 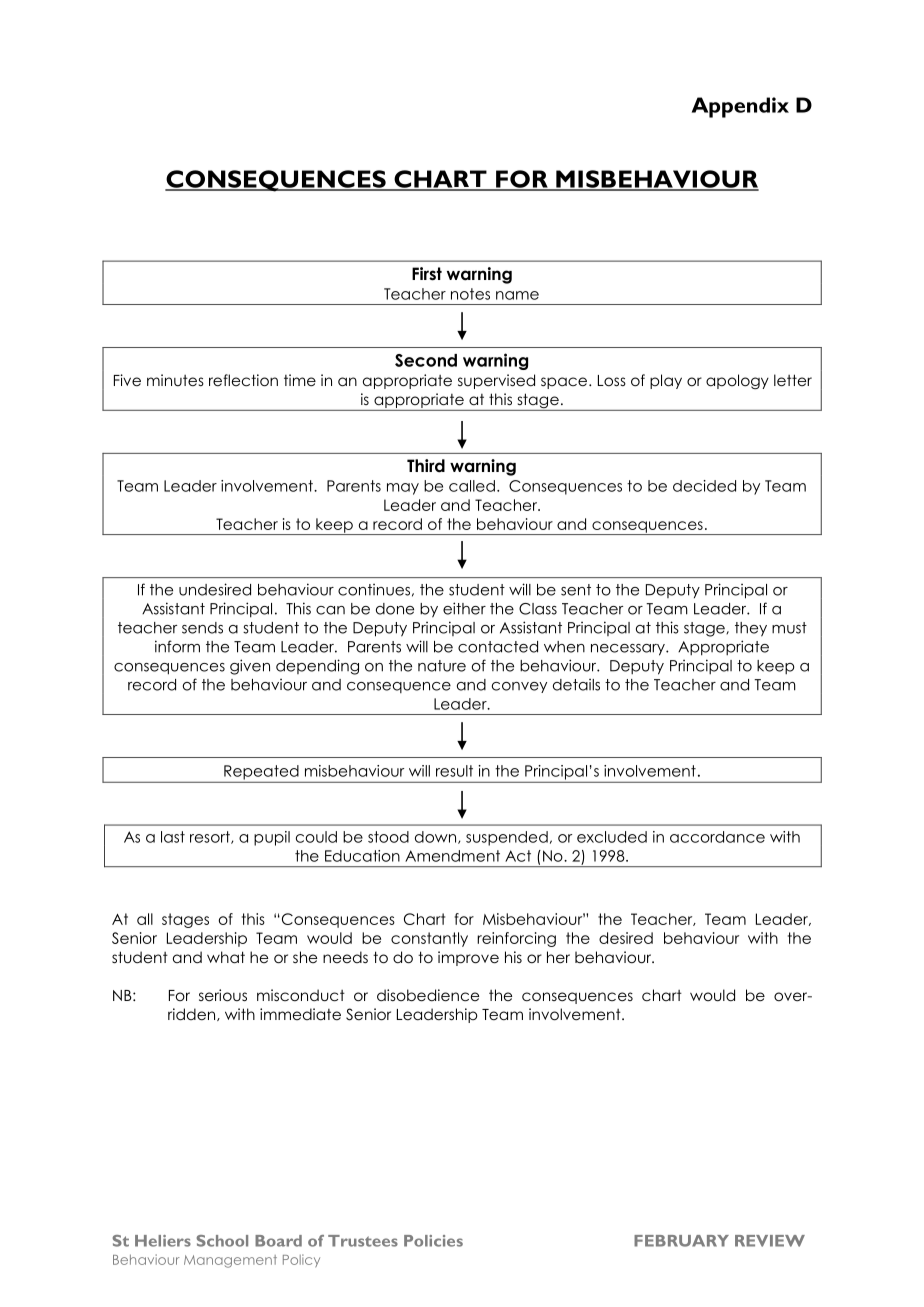 I want to click on minutes, so click(x=175, y=380).
